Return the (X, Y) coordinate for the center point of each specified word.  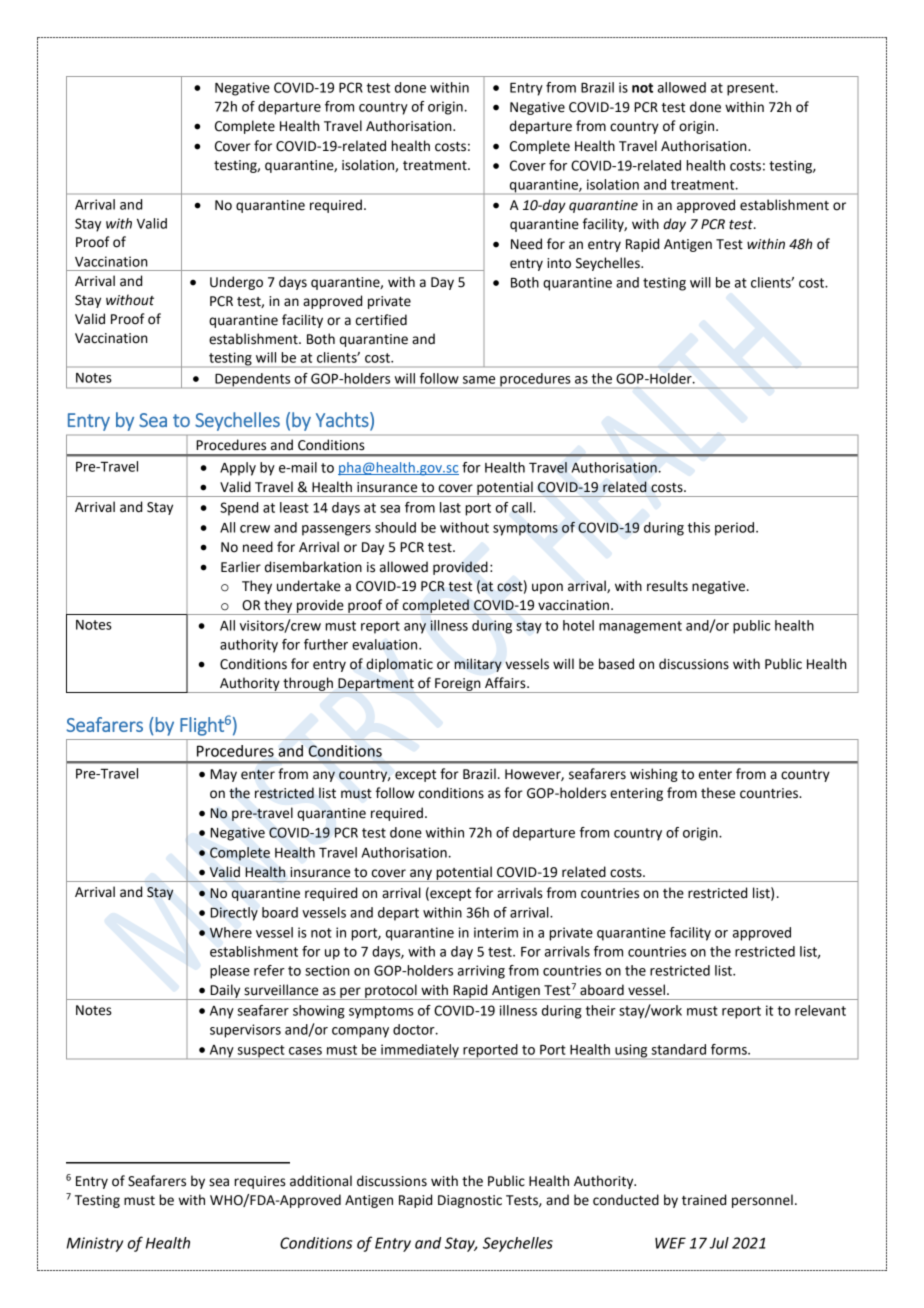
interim (496, 932)
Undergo (236, 283)
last (450, 507)
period (734, 529)
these (718, 793)
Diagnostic (470, 1201)
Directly (234, 914)
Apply (238, 469)
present (752, 89)
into (559, 263)
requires (260, 1182)
